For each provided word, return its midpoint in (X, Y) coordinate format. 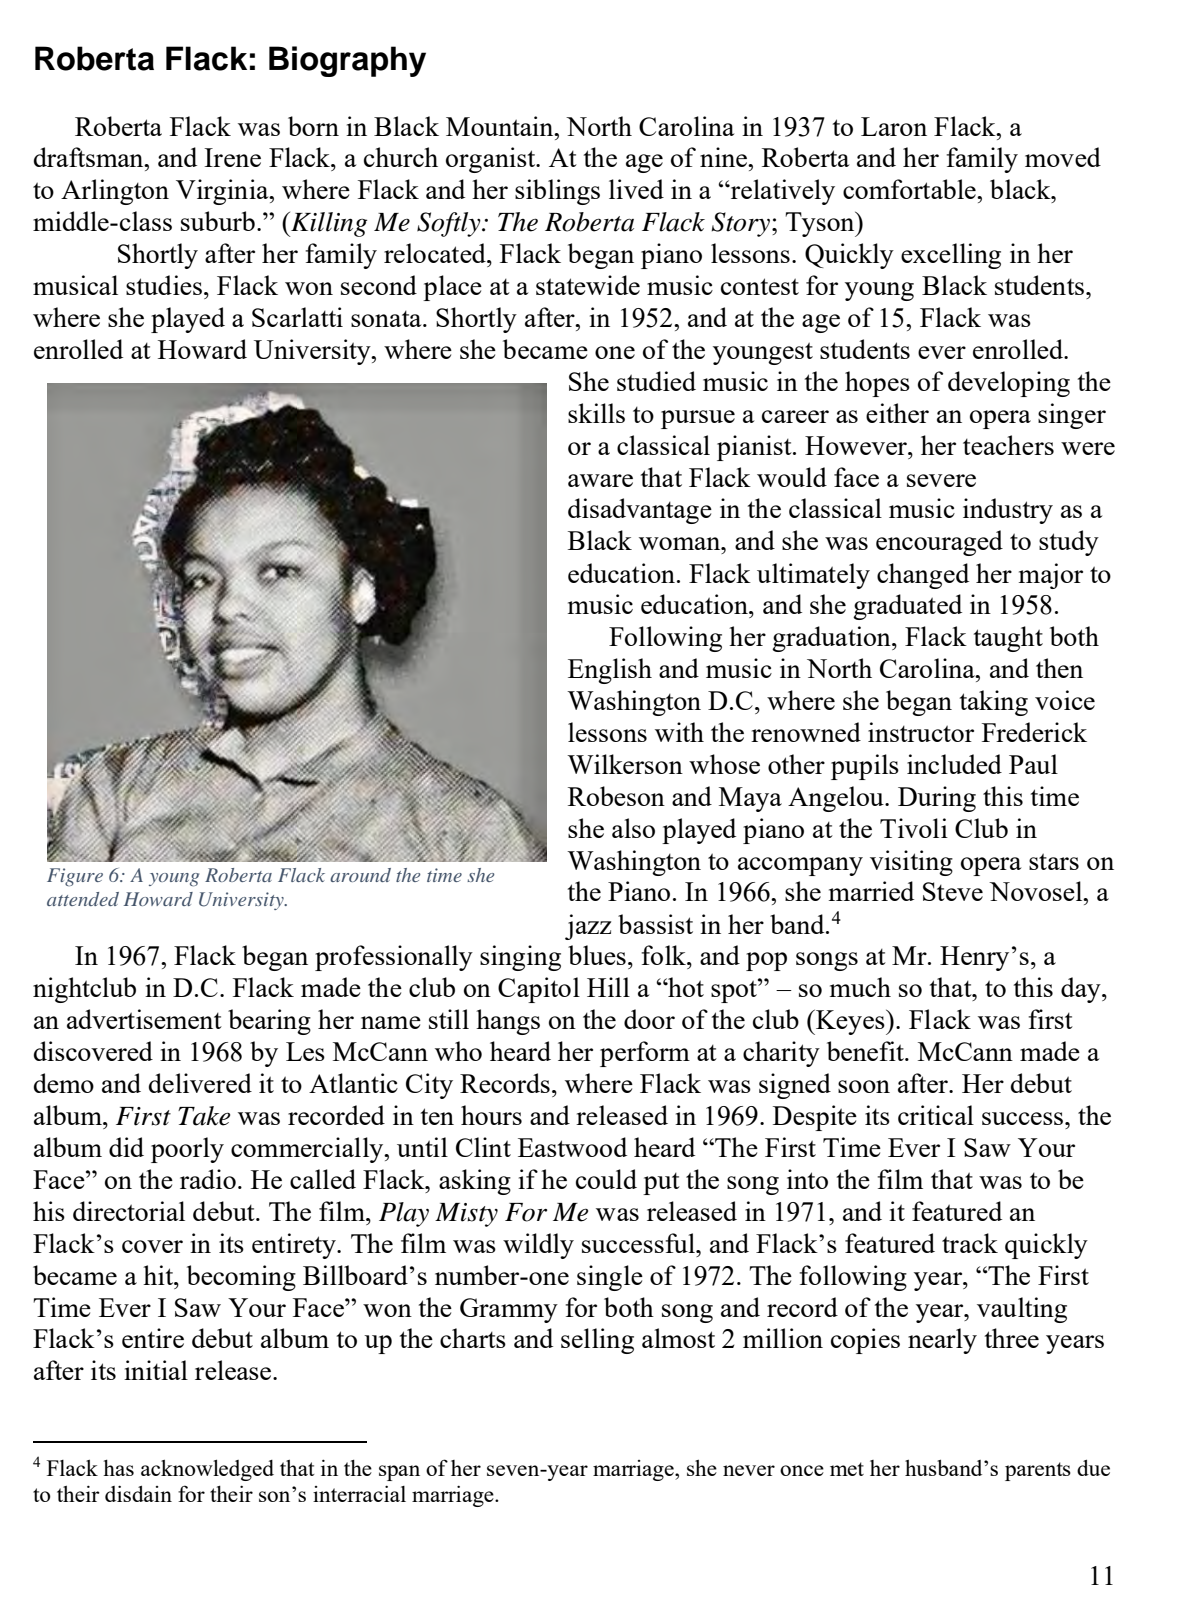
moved (1063, 157)
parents (1038, 1471)
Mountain (501, 126)
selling (597, 1341)
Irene (232, 157)
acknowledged (207, 1470)
